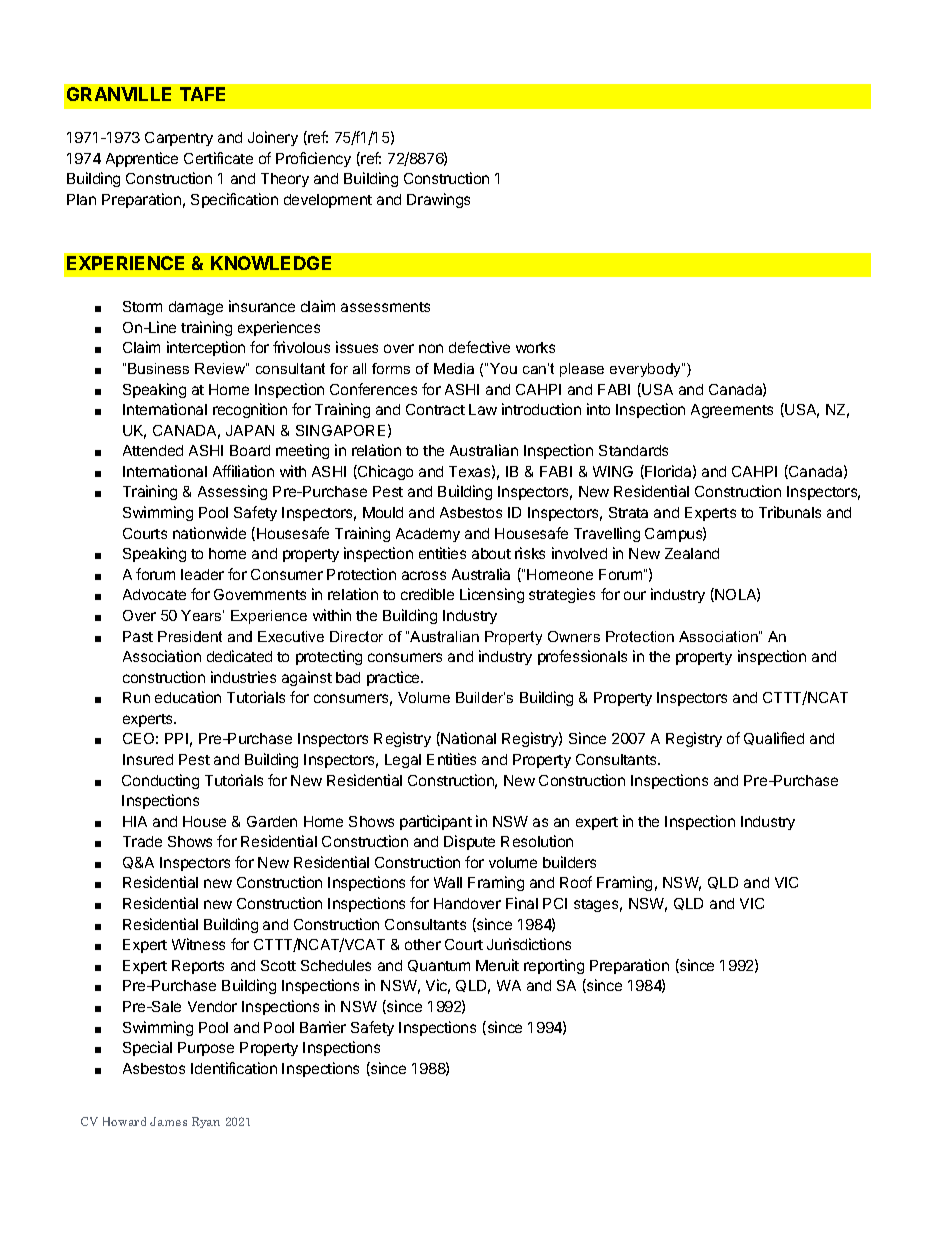  What do you see at coordinates (646, 370) in the screenshot?
I see `everybody` at bounding box center [646, 370].
